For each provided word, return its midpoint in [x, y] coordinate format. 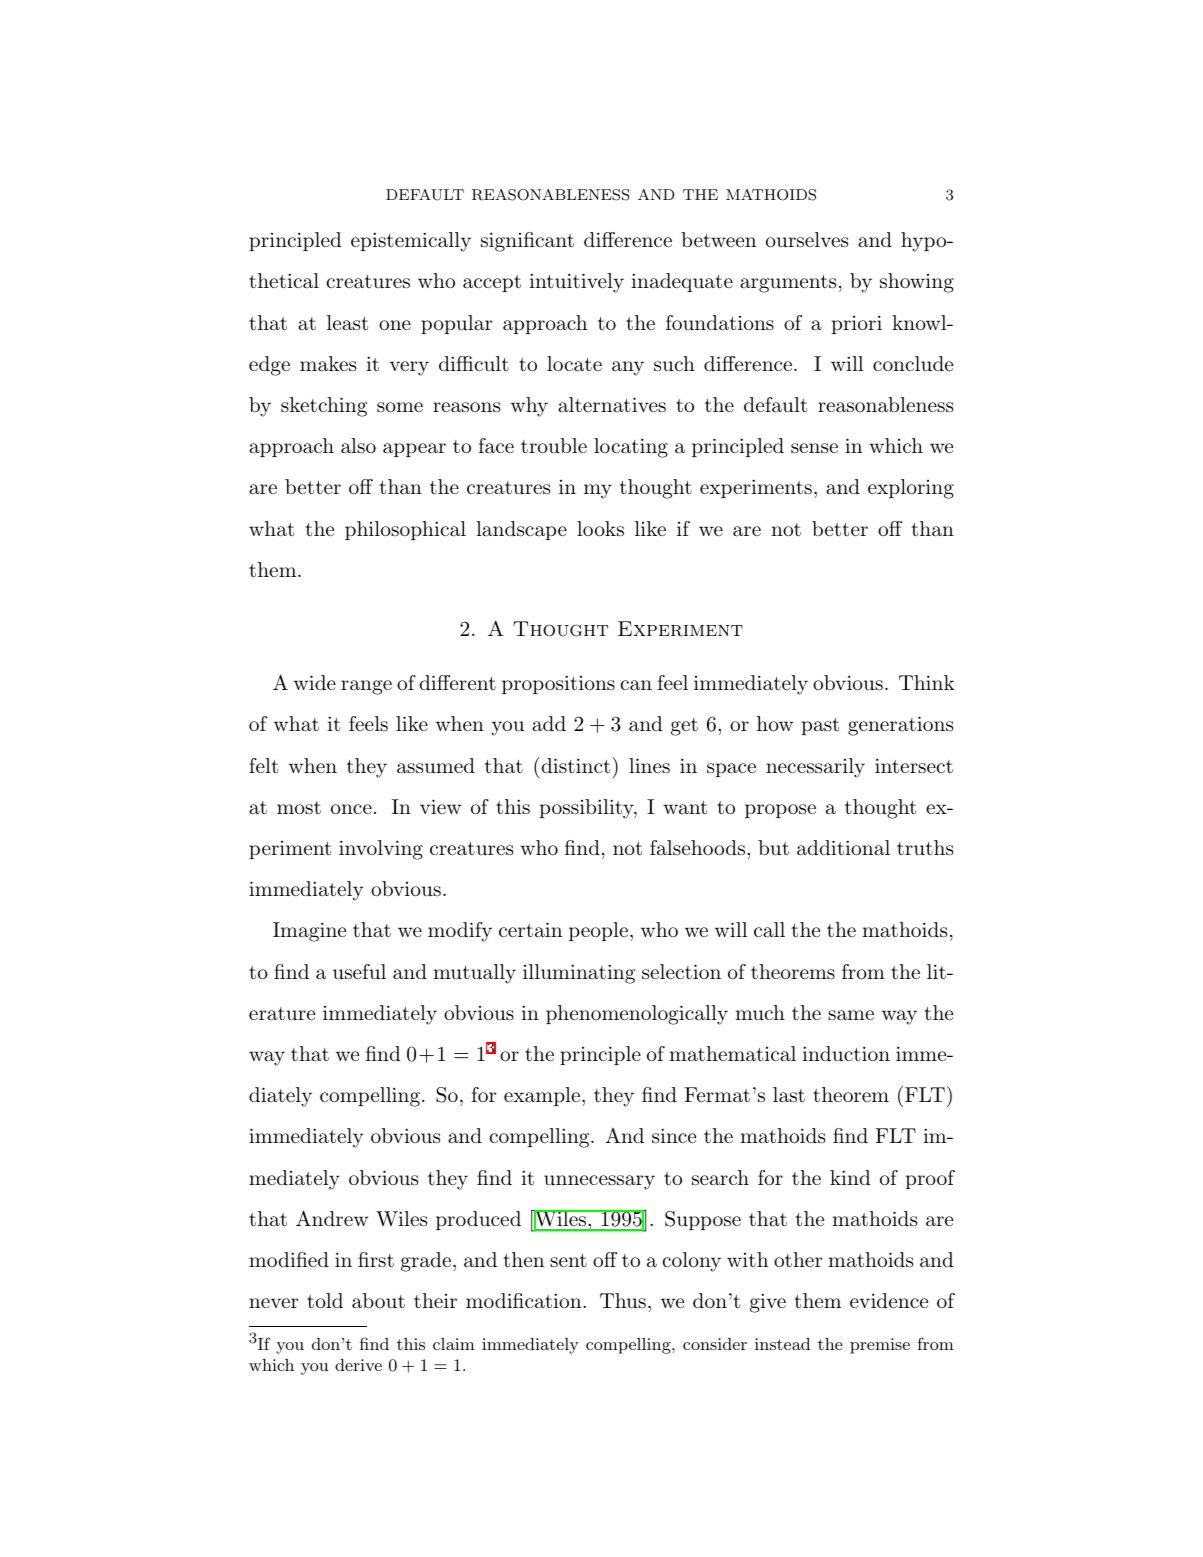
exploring [911, 489]
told [325, 1301]
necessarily [815, 768]
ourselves [807, 240]
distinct [574, 765]
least [347, 323]
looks [600, 529]
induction [846, 1054]
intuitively [576, 283]
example [542, 1096]
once [351, 809]
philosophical [405, 530]
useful [359, 972]
